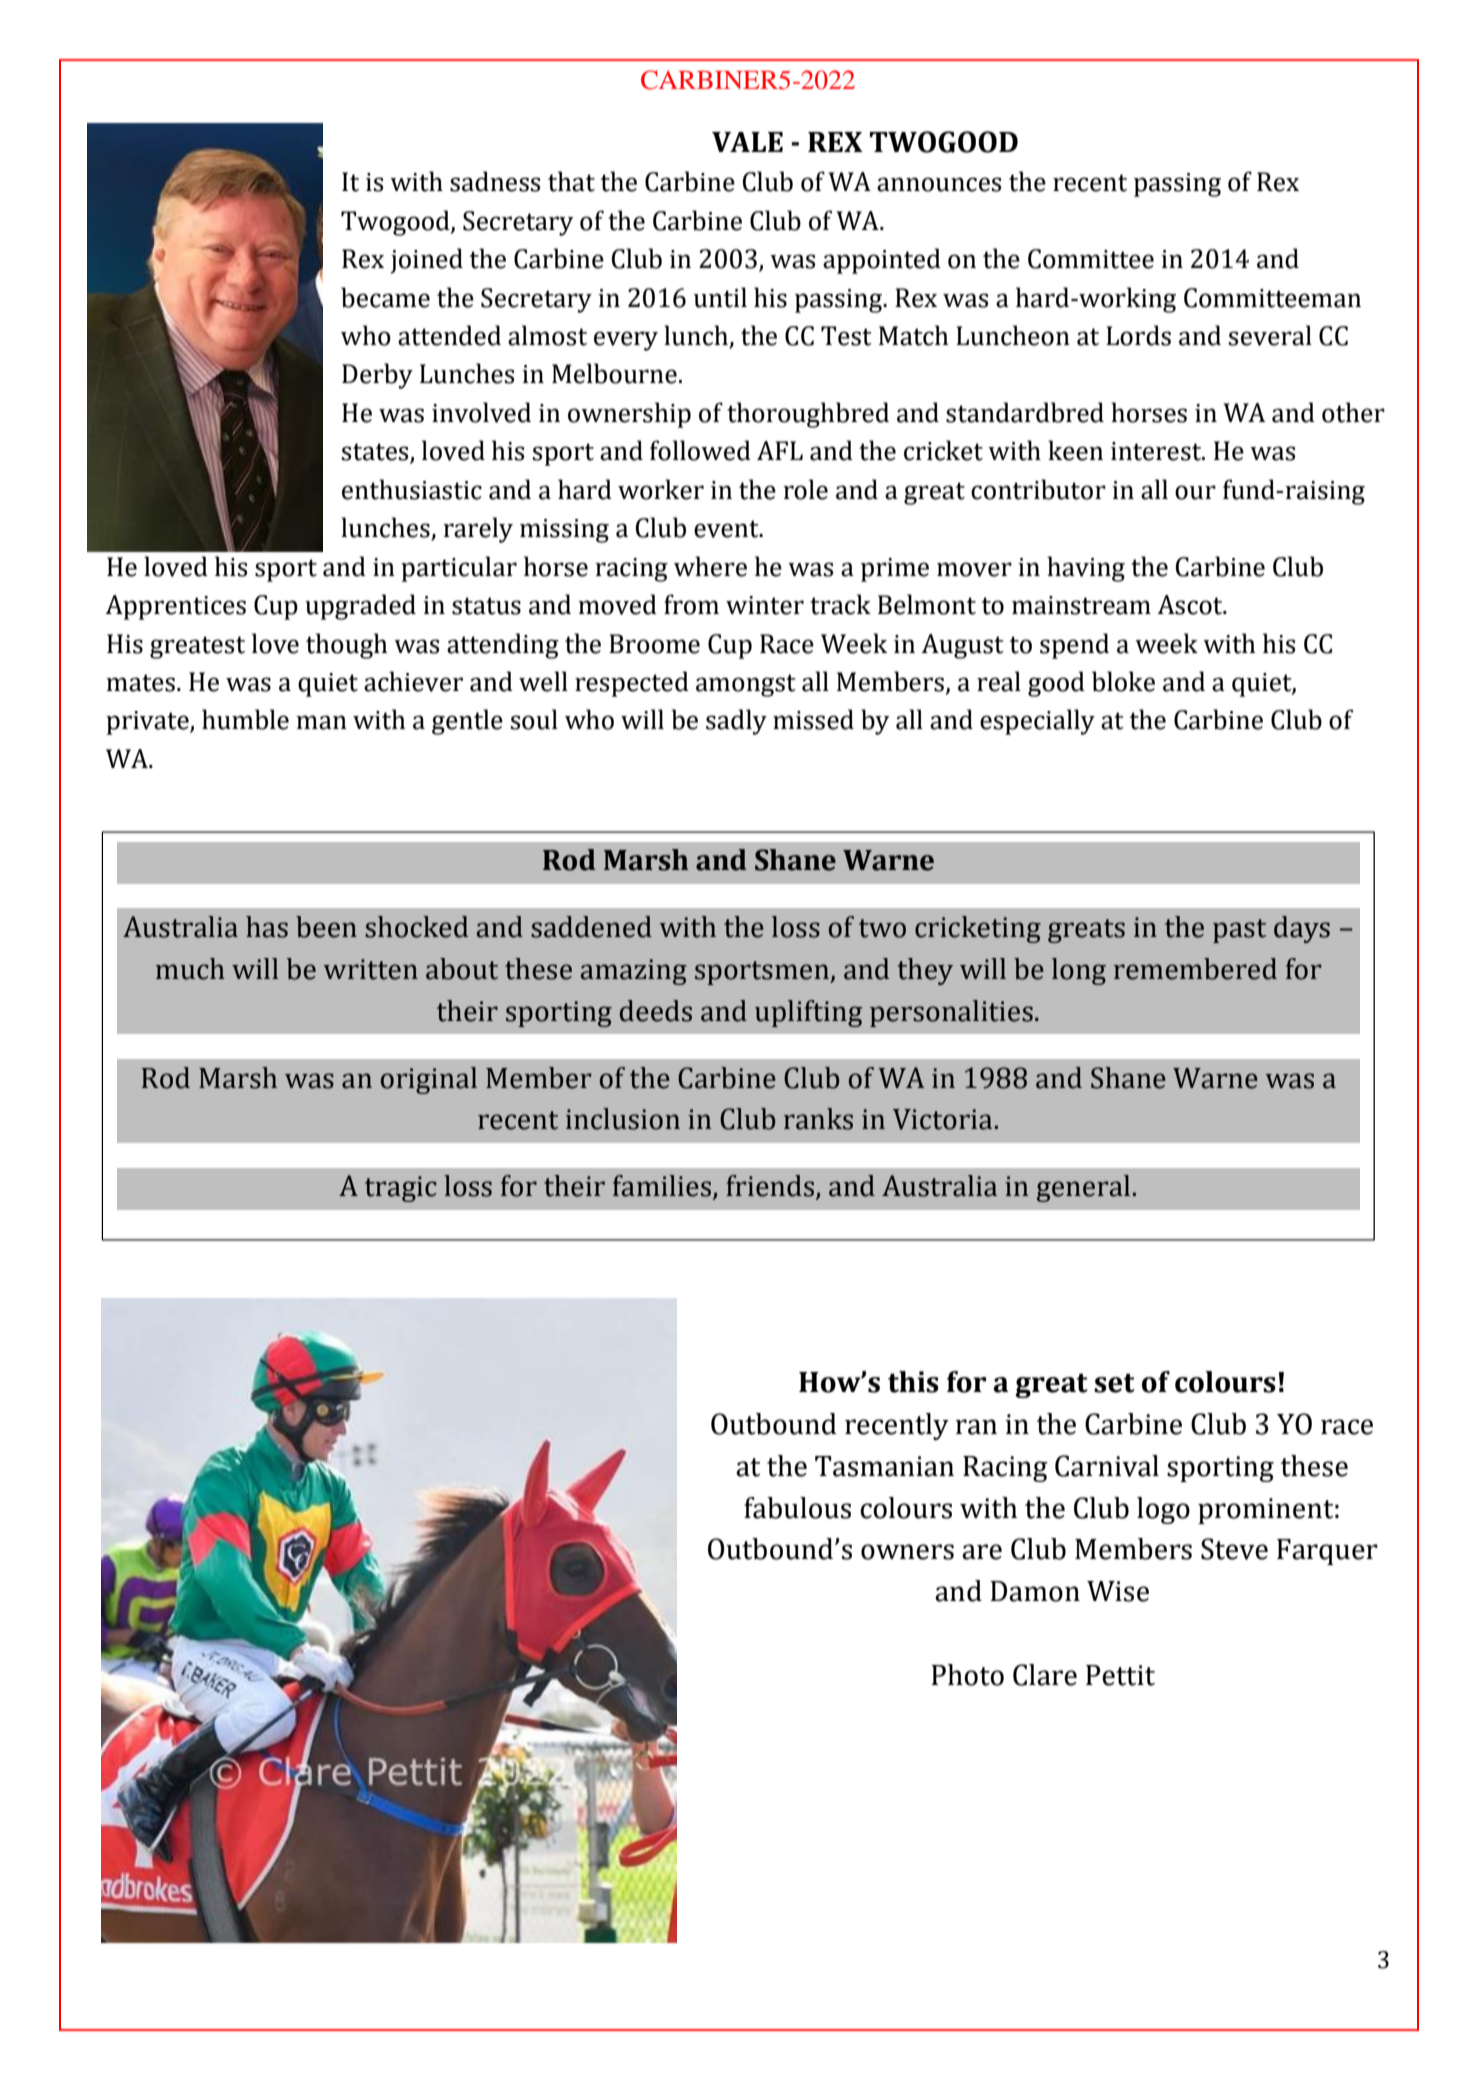  Describe the element at coordinates (967, 1675) in the screenshot. I see `Photo` at that location.
